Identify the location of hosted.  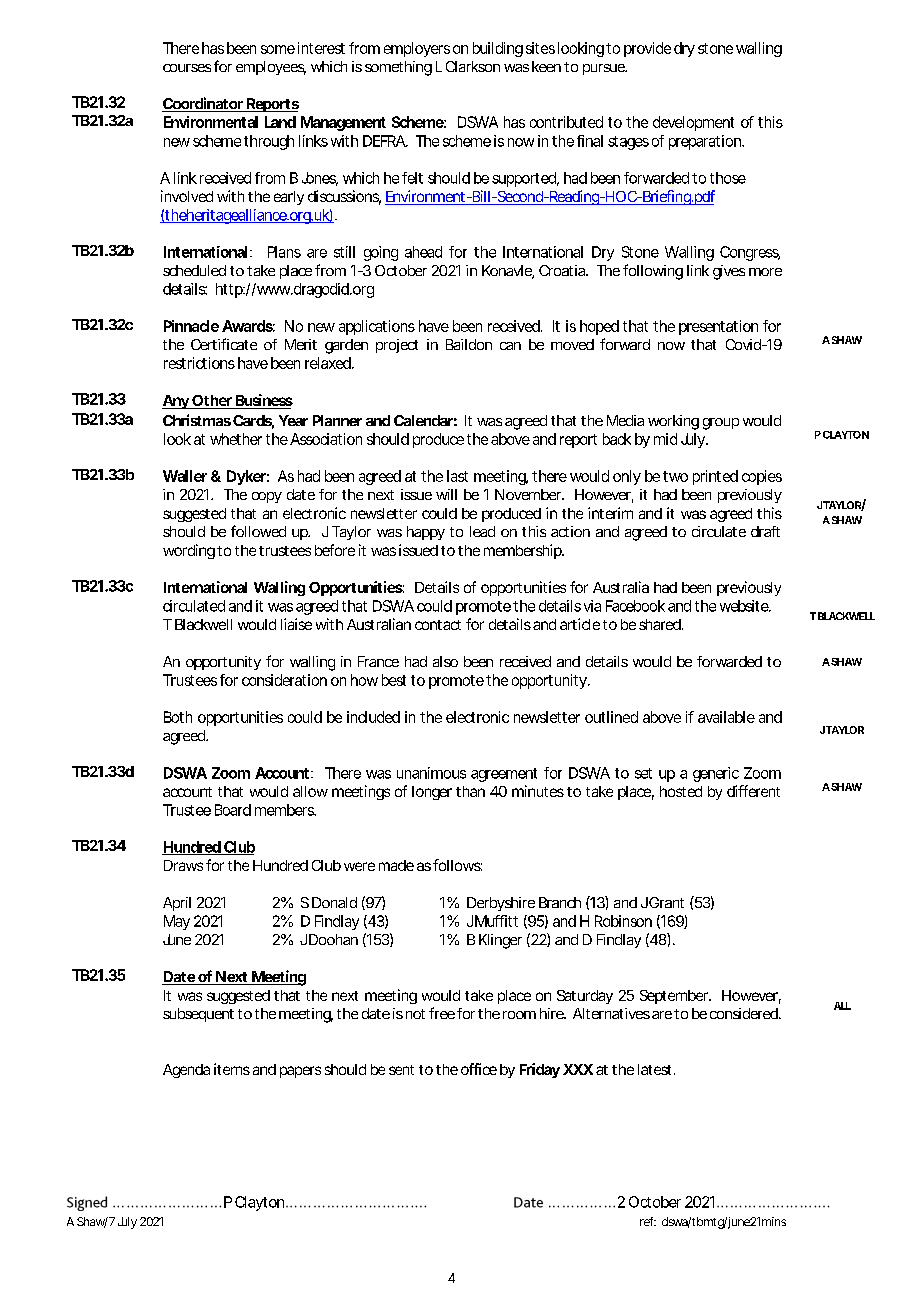
(681, 791).
